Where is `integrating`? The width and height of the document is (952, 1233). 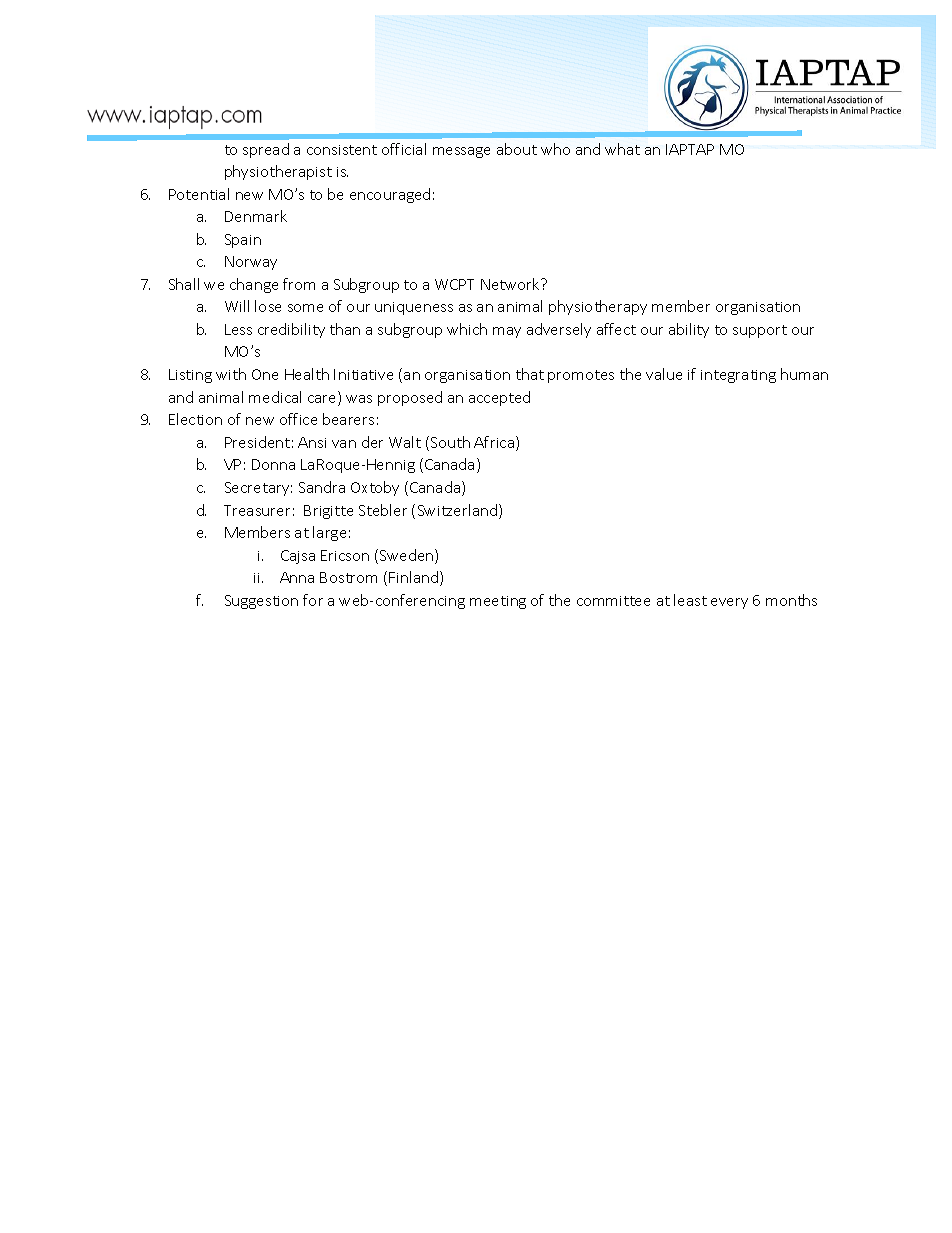
integrating is located at coordinates (738, 376).
